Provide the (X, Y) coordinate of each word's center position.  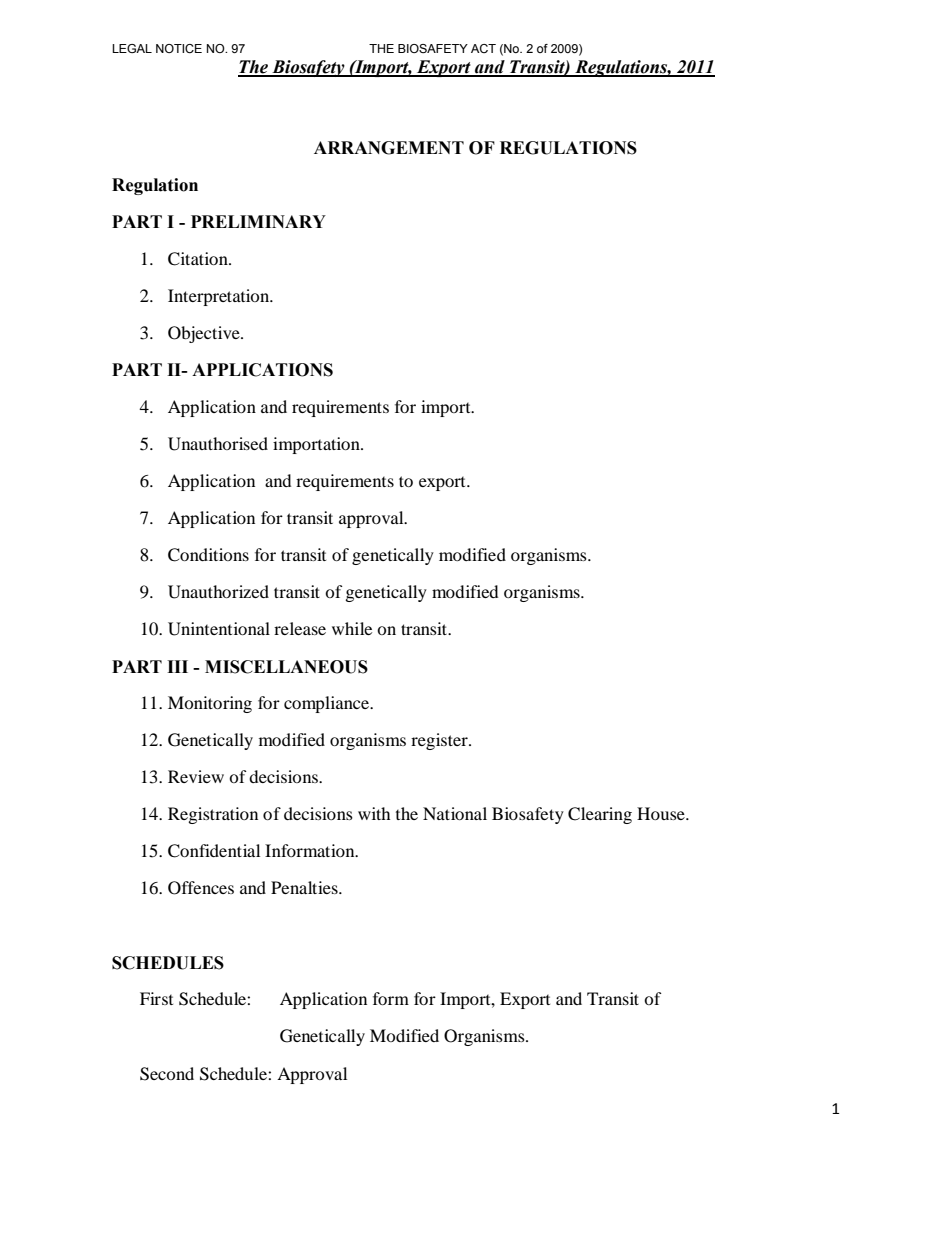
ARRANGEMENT (389, 148)
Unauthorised (218, 444)
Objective (205, 334)
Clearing (600, 815)
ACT (483, 48)
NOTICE (179, 48)
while (352, 628)
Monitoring (210, 704)
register (440, 741)
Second (167, 1074)
